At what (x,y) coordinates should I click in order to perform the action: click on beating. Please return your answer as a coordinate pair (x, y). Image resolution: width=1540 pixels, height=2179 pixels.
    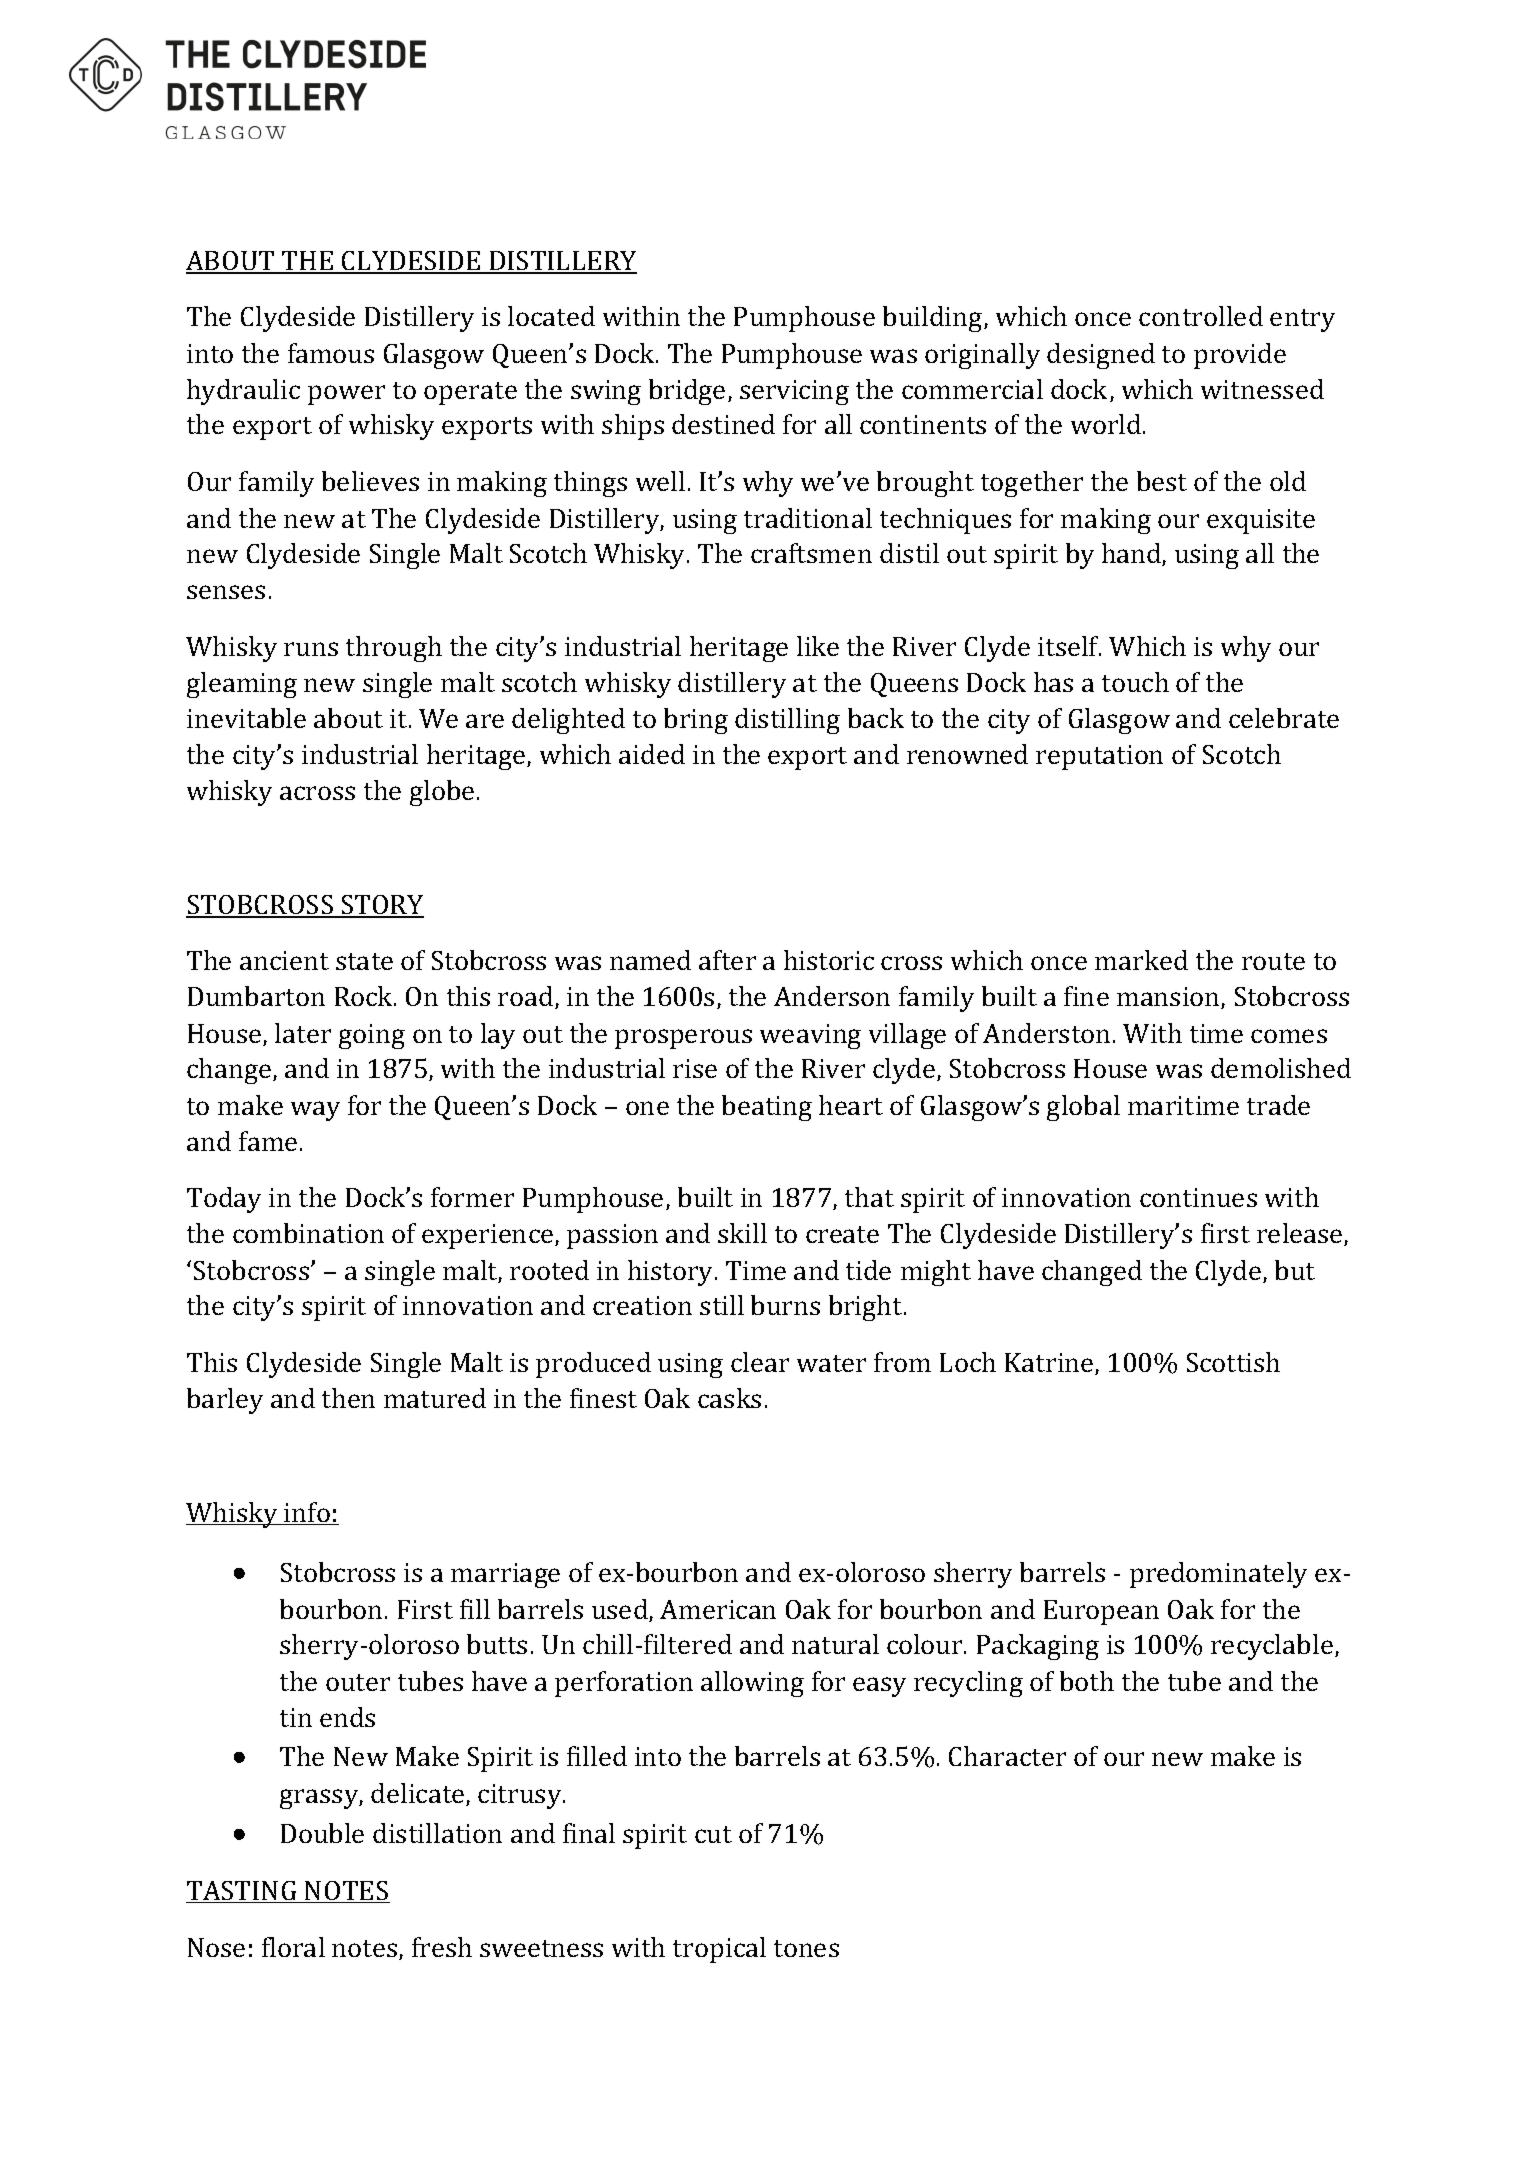
    Looking at the image, I should click on (767, 1108).
